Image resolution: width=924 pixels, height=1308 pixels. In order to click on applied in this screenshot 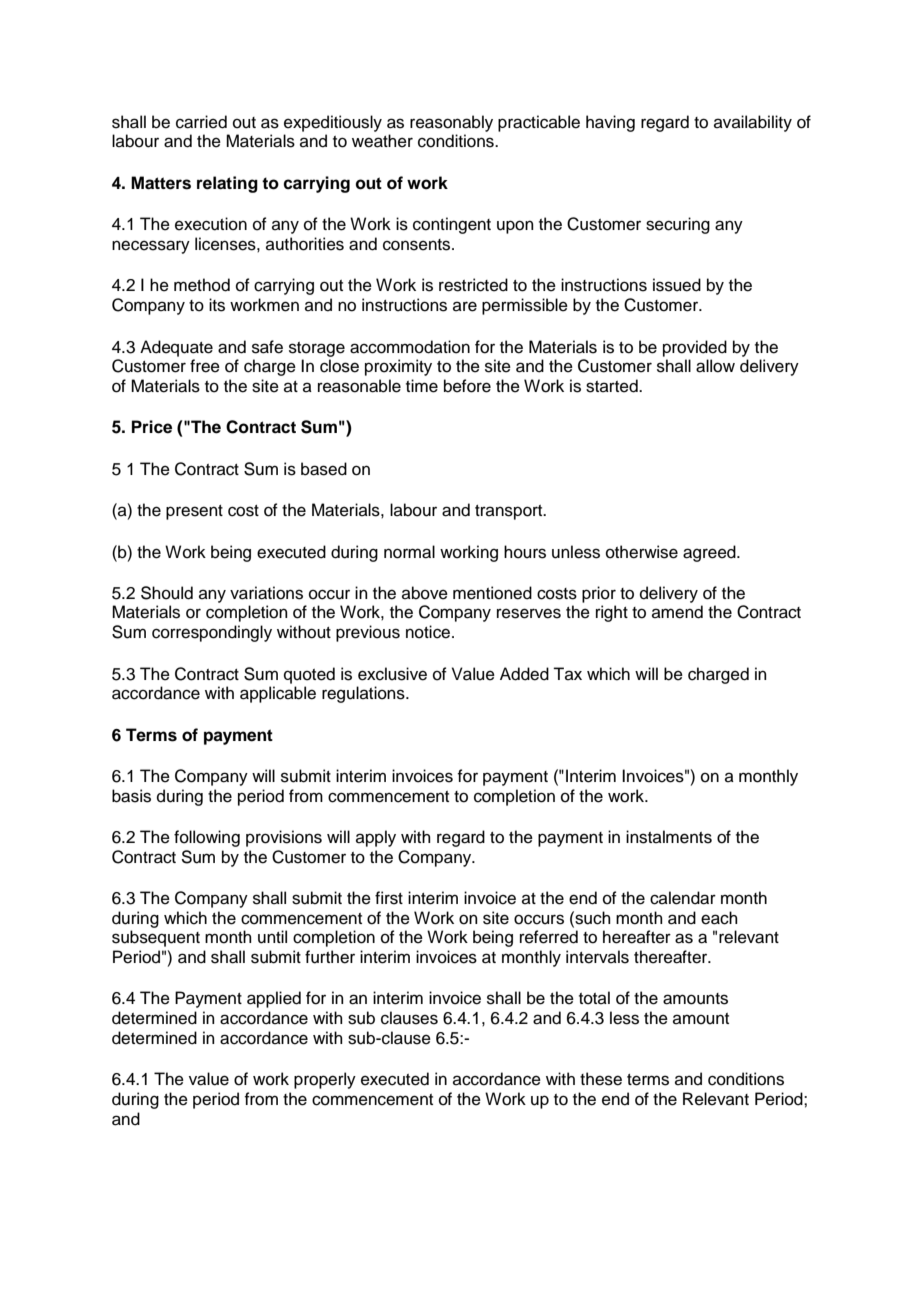, I will do `click(274, 999)`.
